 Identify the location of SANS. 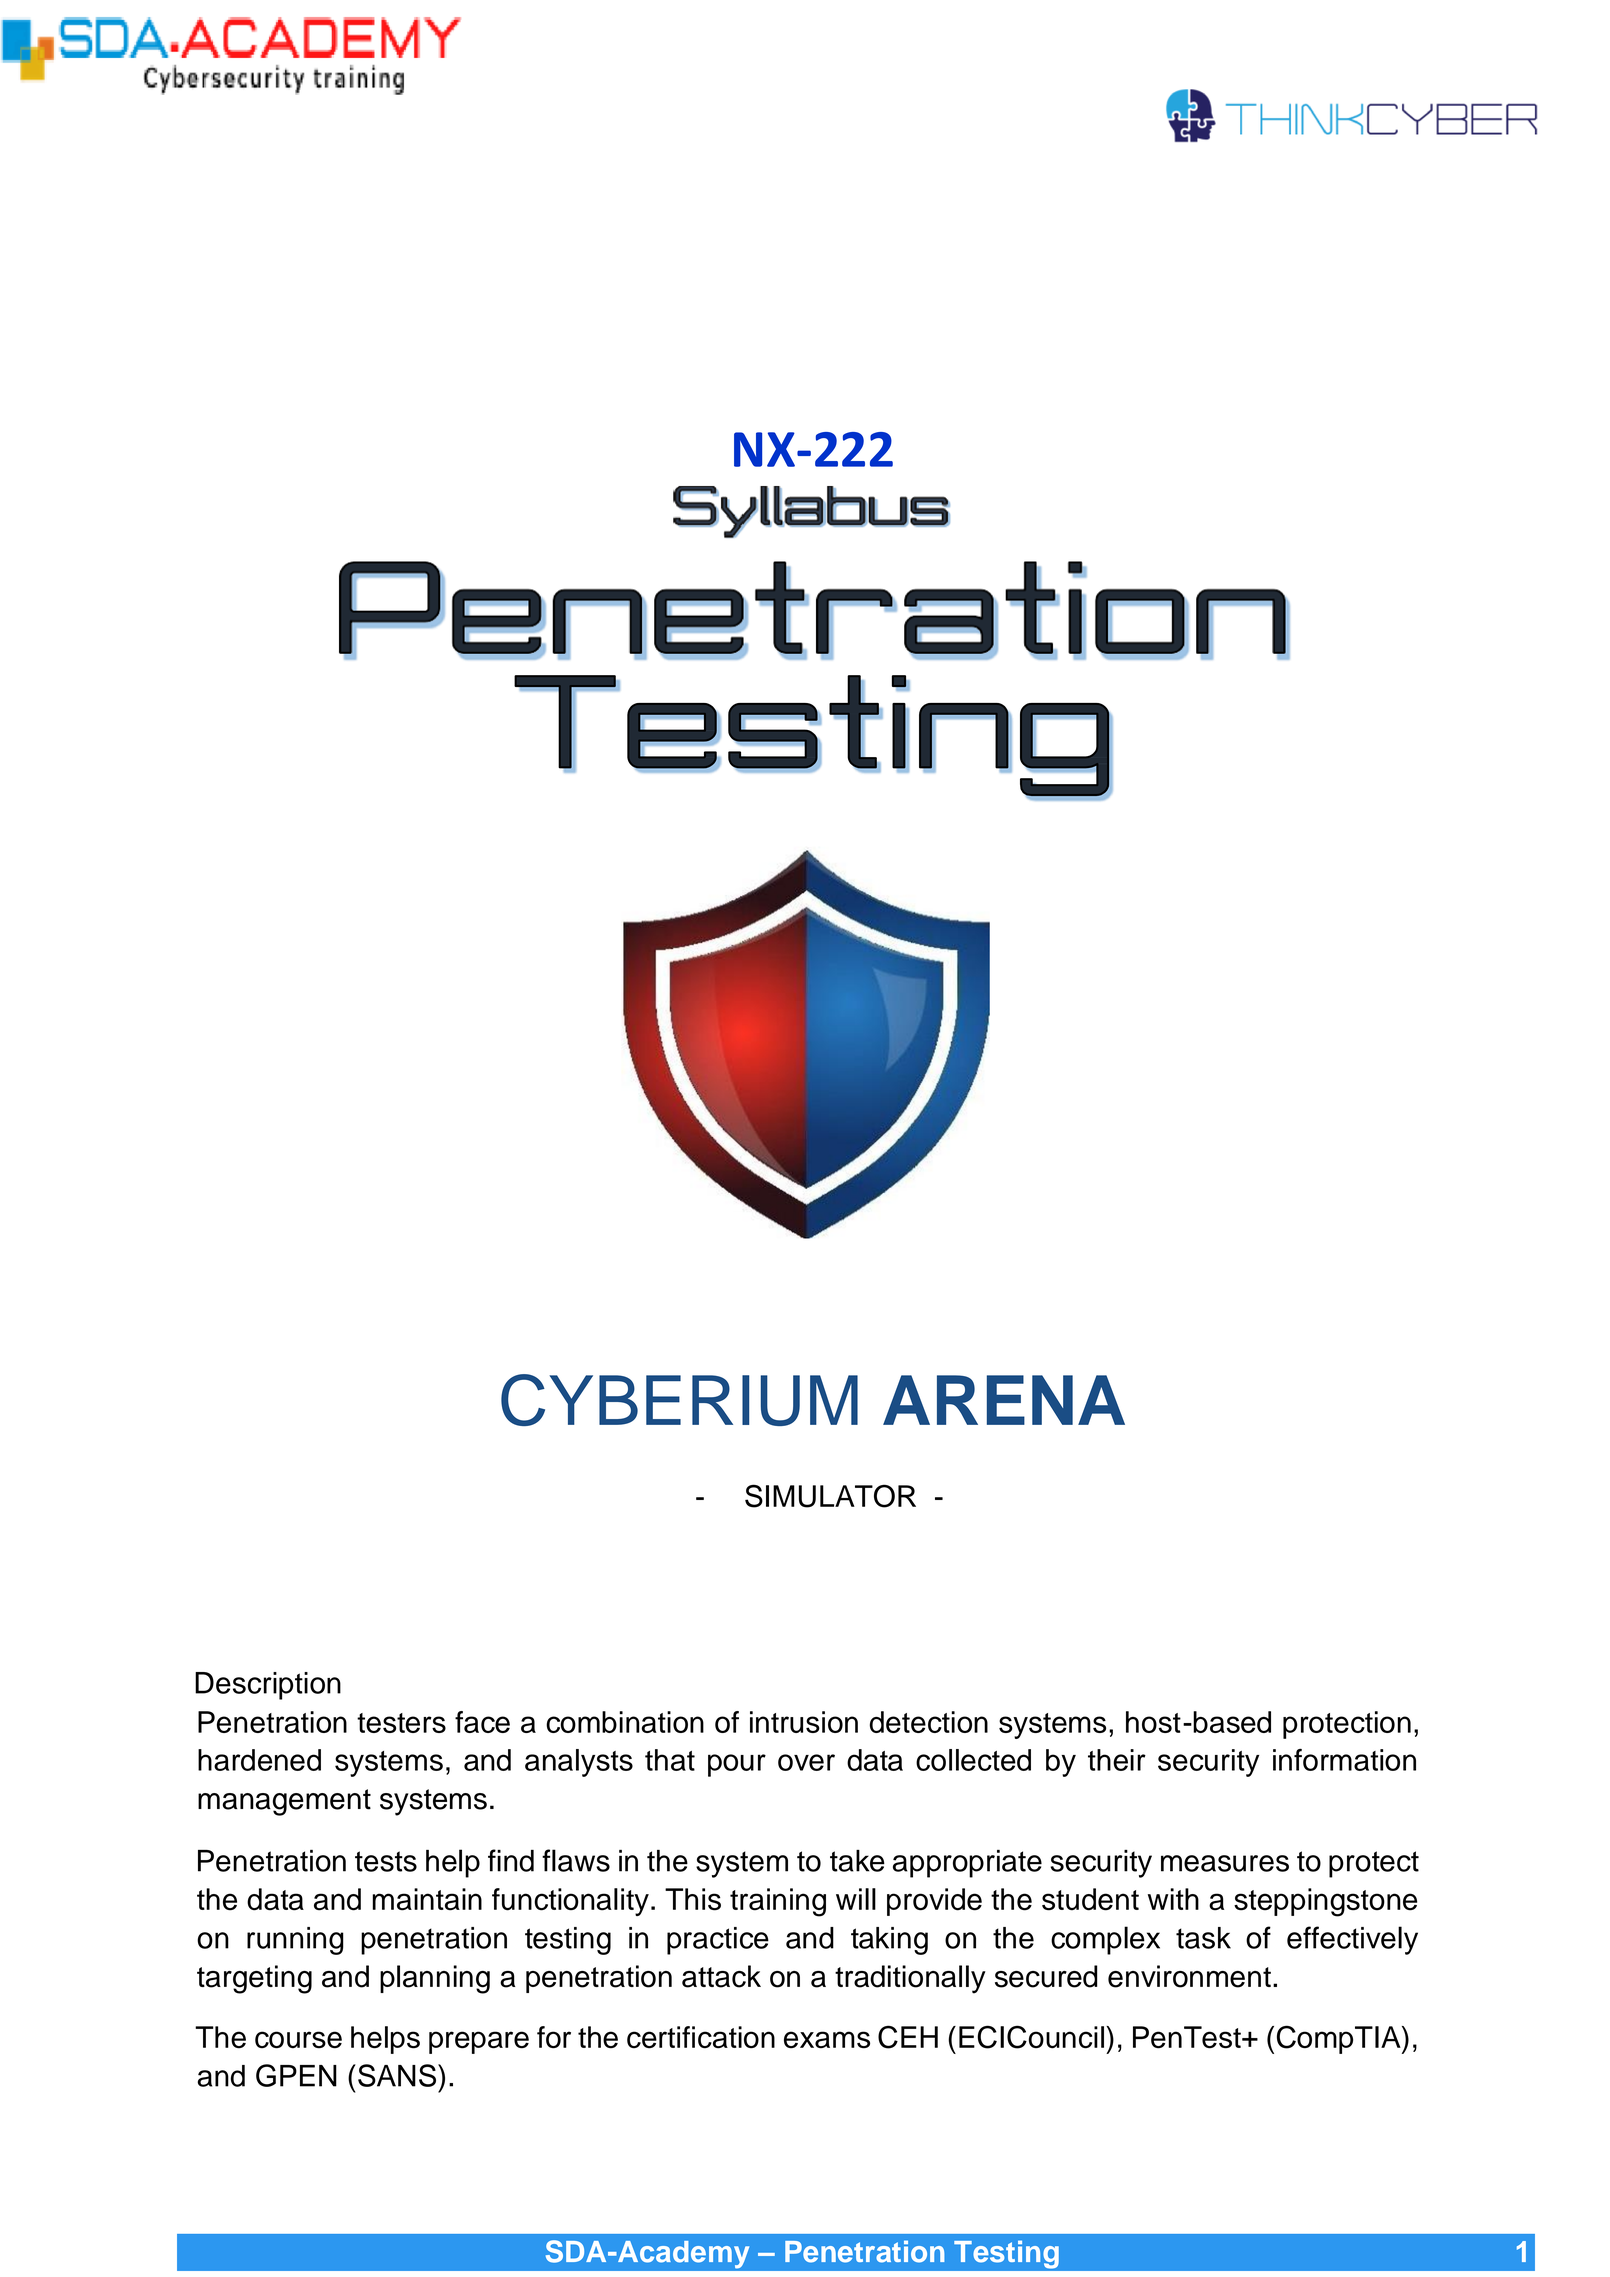
(398, 2075).
